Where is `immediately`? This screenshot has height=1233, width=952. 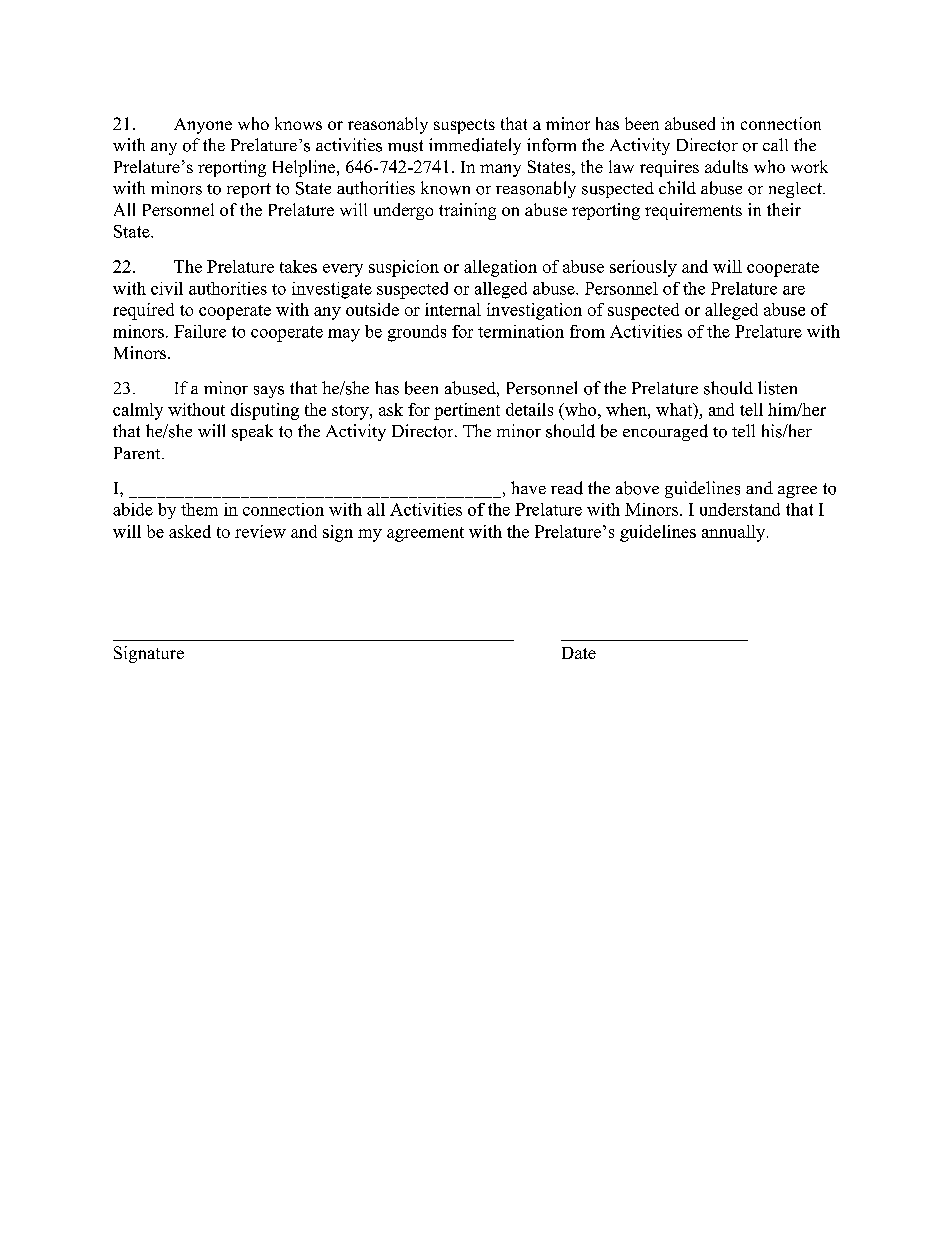
immediately is located at coordinates (475, 146).
